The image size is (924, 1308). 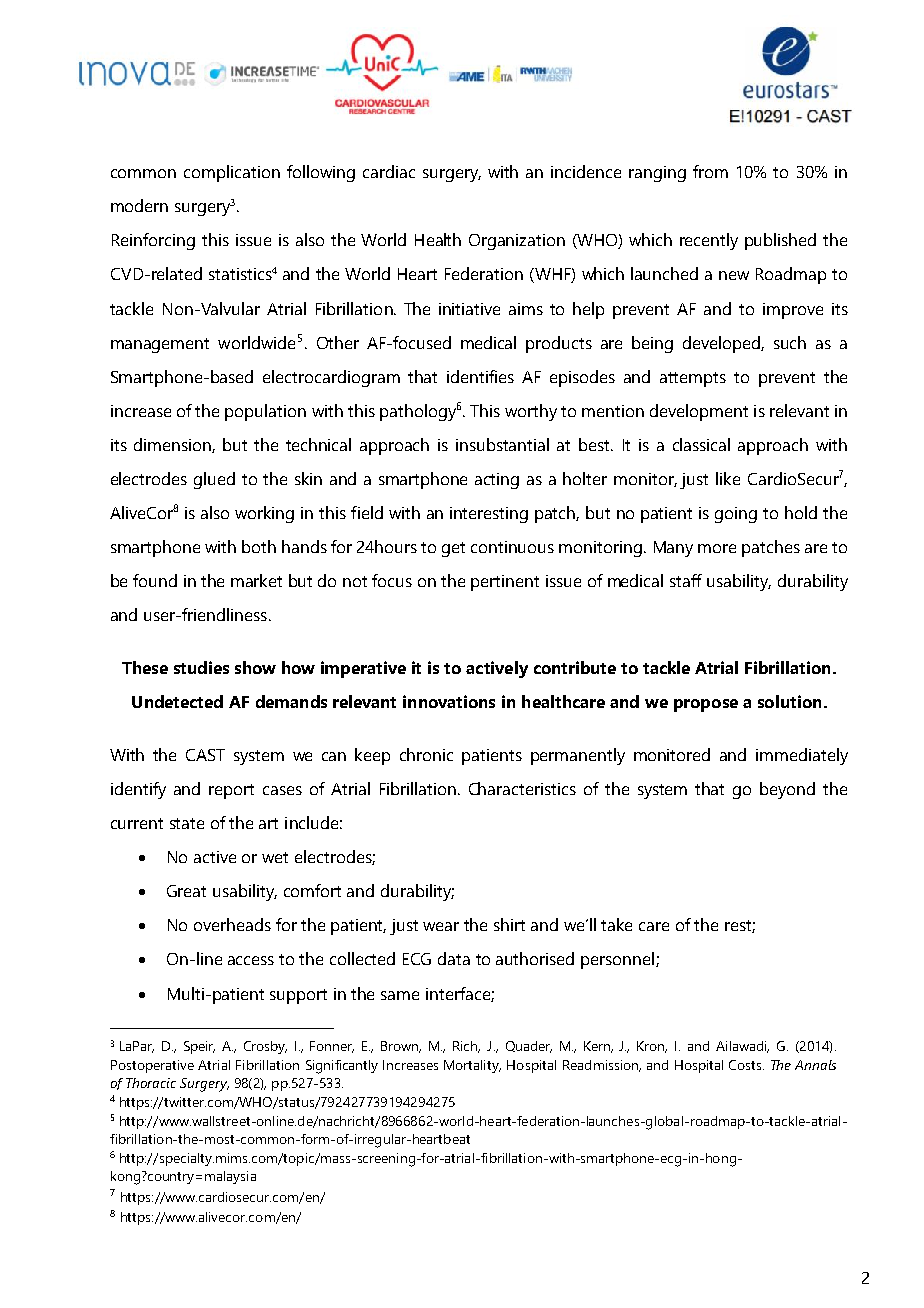 What do you see at coordinates (232, 173) in the screenshot?
I see `complication` at bounding box center [232, 173].
